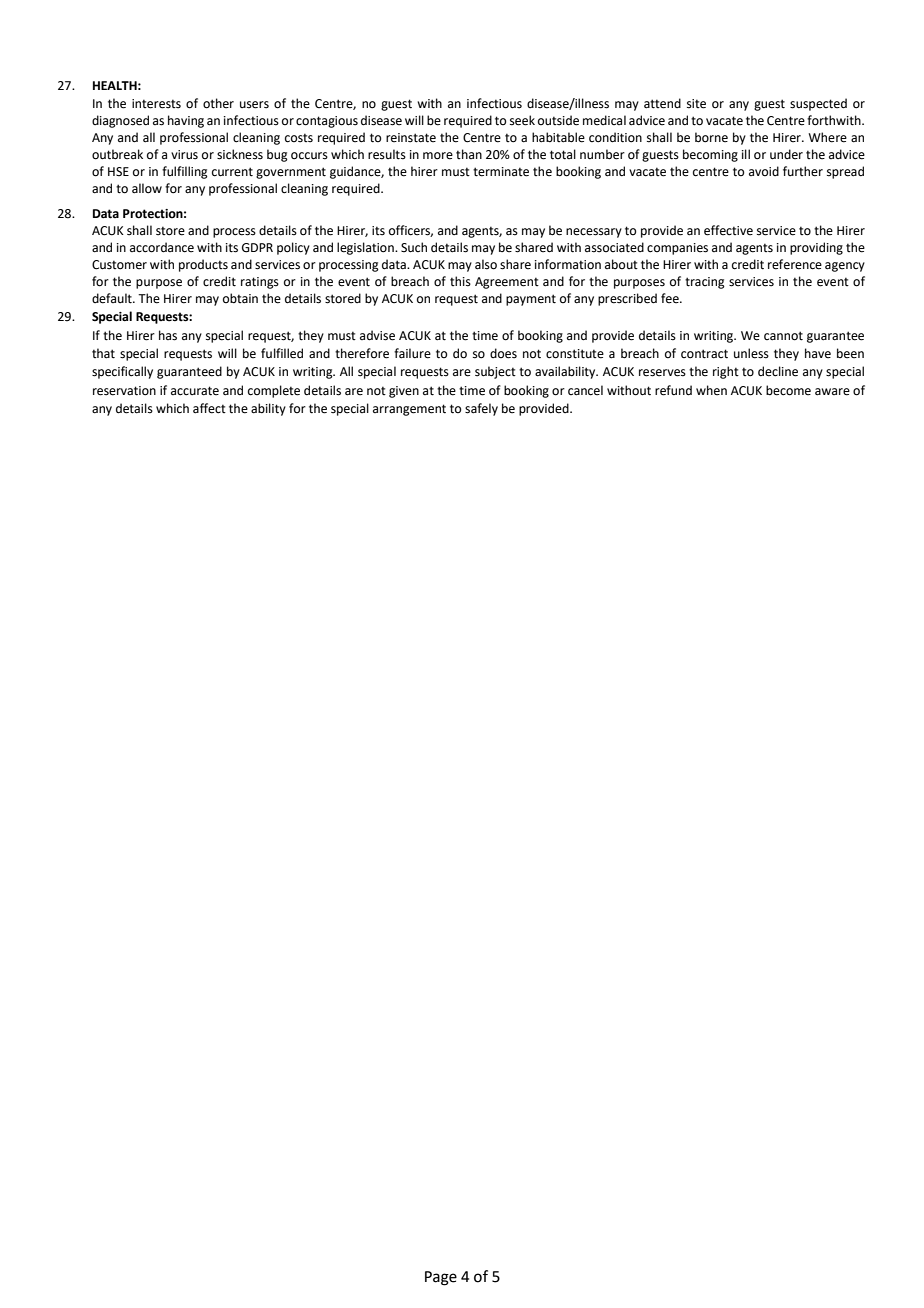 This screenshot has width=924, height=1308. I want to click on Page, so click(441, 1278).
